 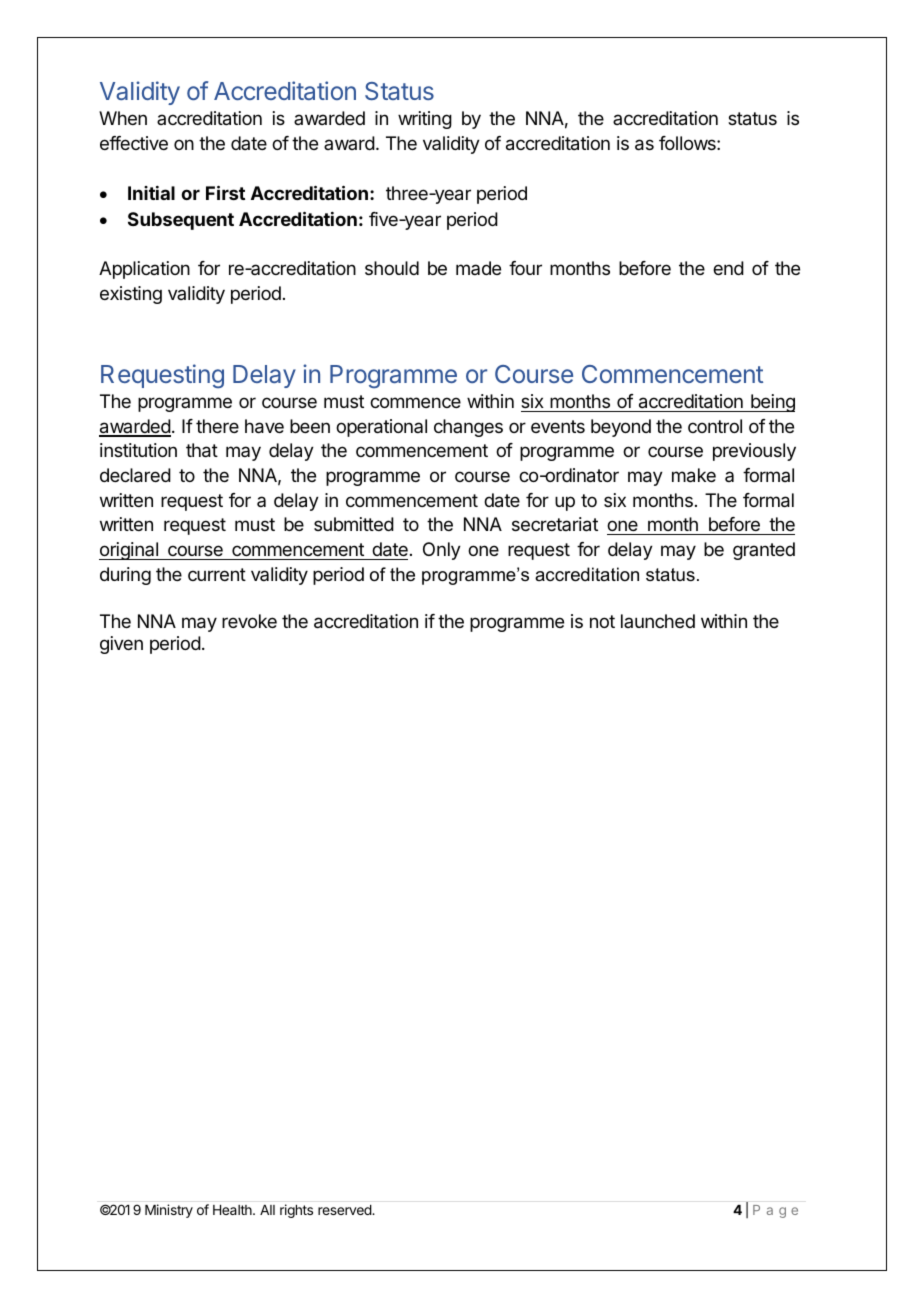 I want to click on make, so click(x=694, y=475).
